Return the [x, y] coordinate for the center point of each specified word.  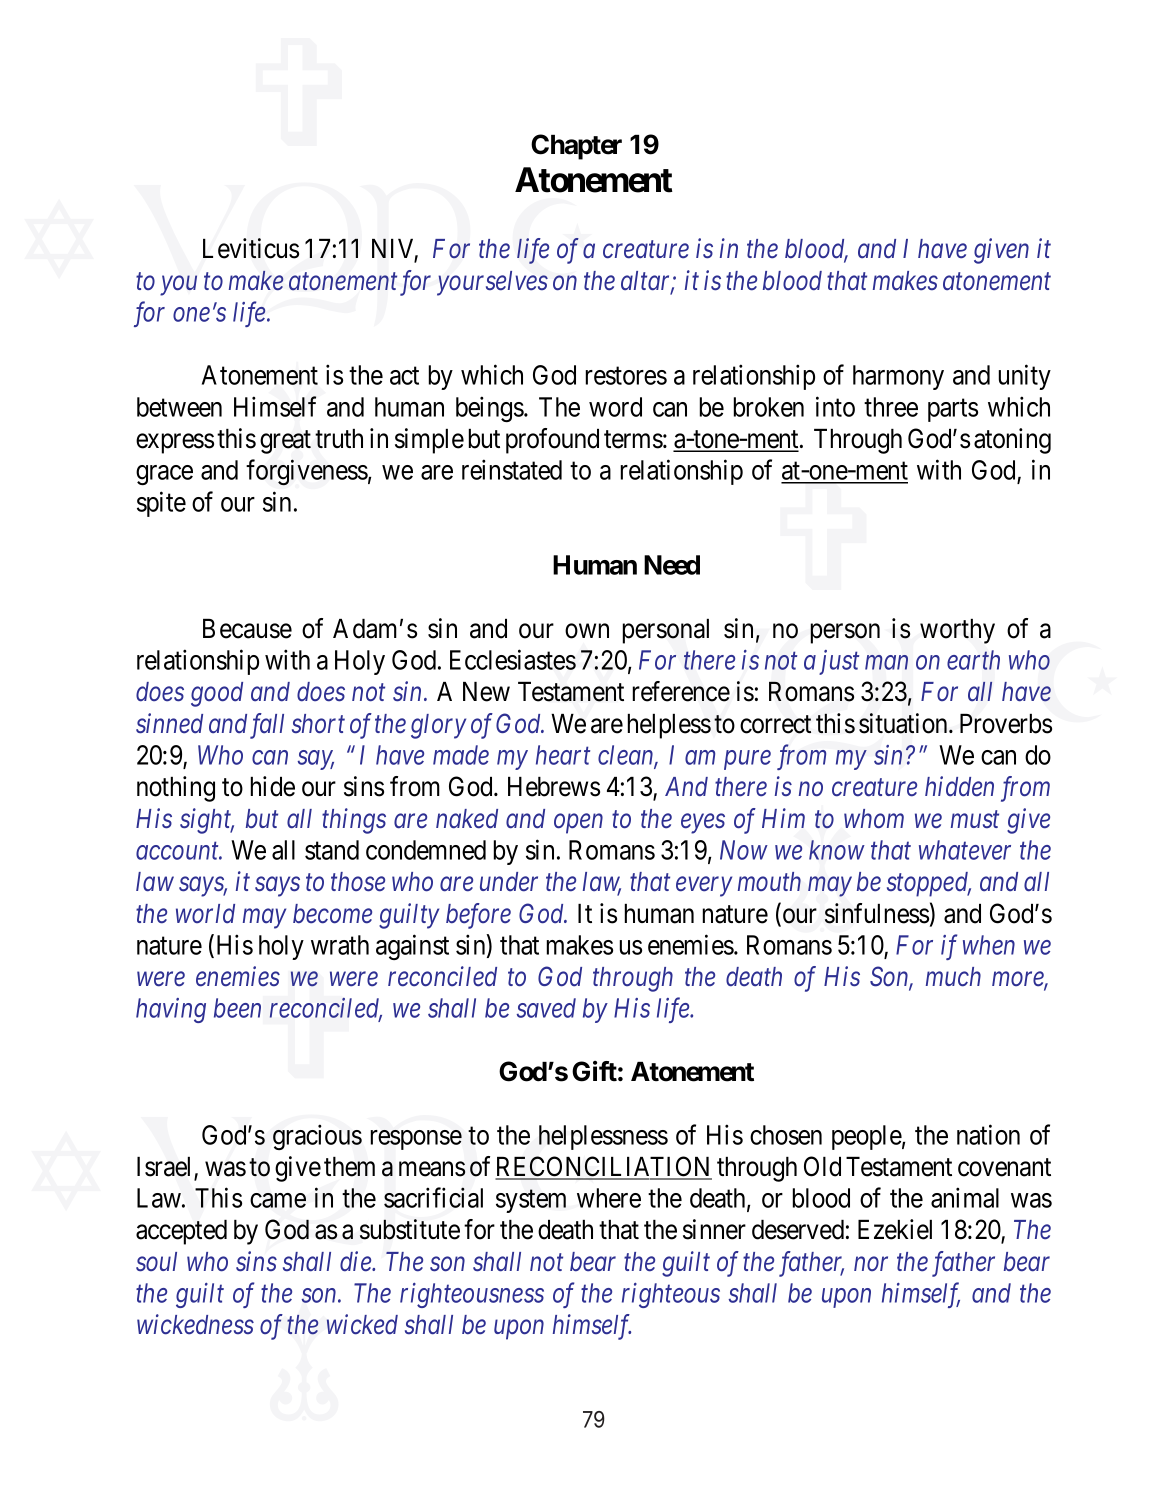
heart [563, 755]
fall [267, 726]
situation [904, 723]
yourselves [492, 283]
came [278, 1200]
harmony [898, 377]
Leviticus [251, 248]
